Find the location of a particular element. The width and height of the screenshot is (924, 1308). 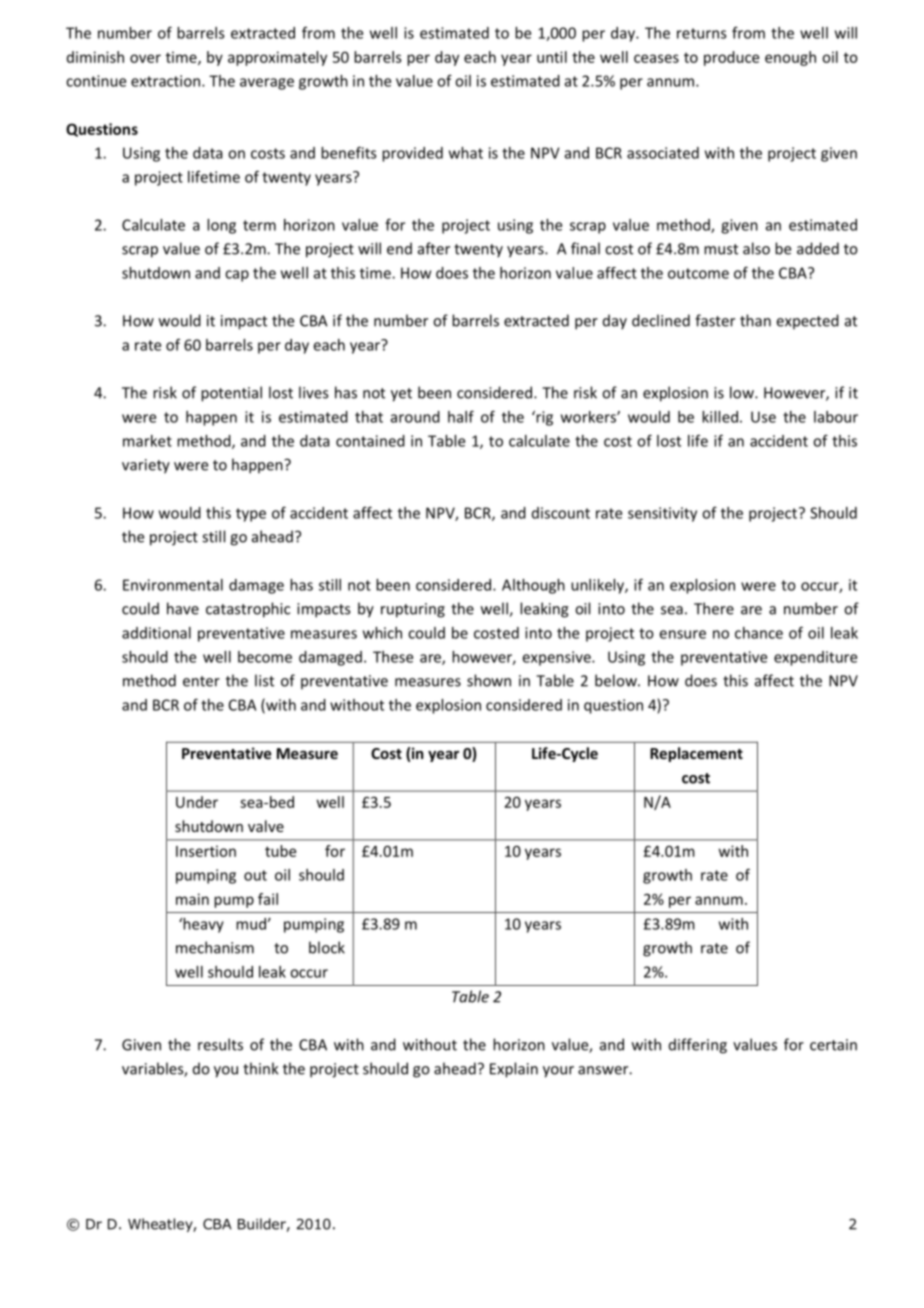

Although is located at coordinates (533, 586).
